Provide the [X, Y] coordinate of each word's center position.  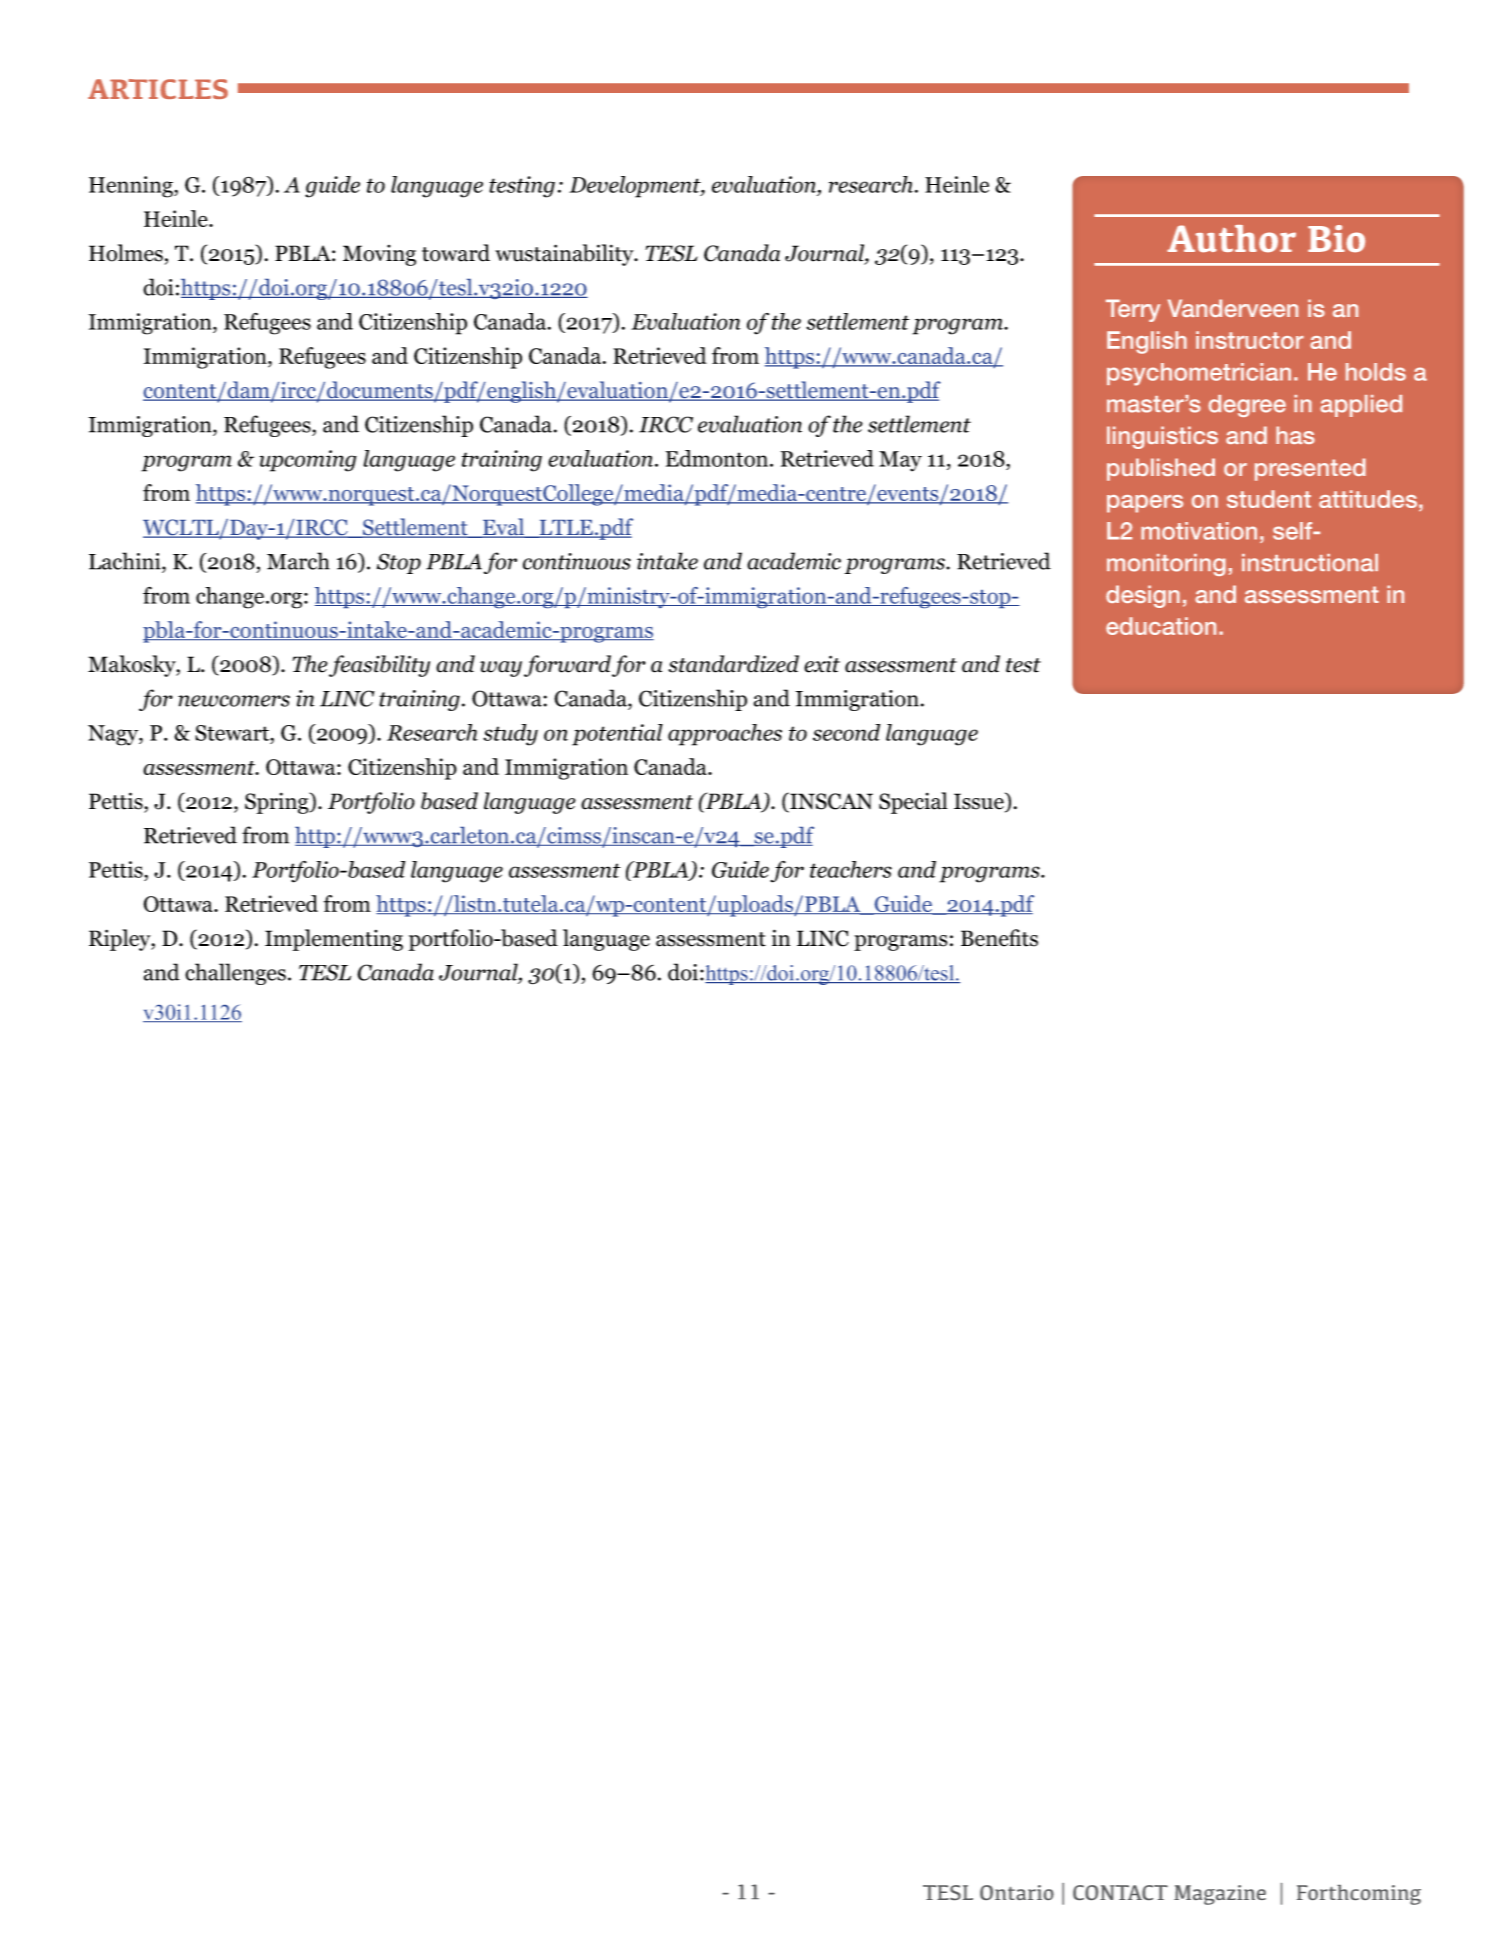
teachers [851, 869]
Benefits [999, 938]
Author [1231, 239]
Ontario [1017, 1892]
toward [456, 253]
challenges [235, 974]
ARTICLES [158, 89]
